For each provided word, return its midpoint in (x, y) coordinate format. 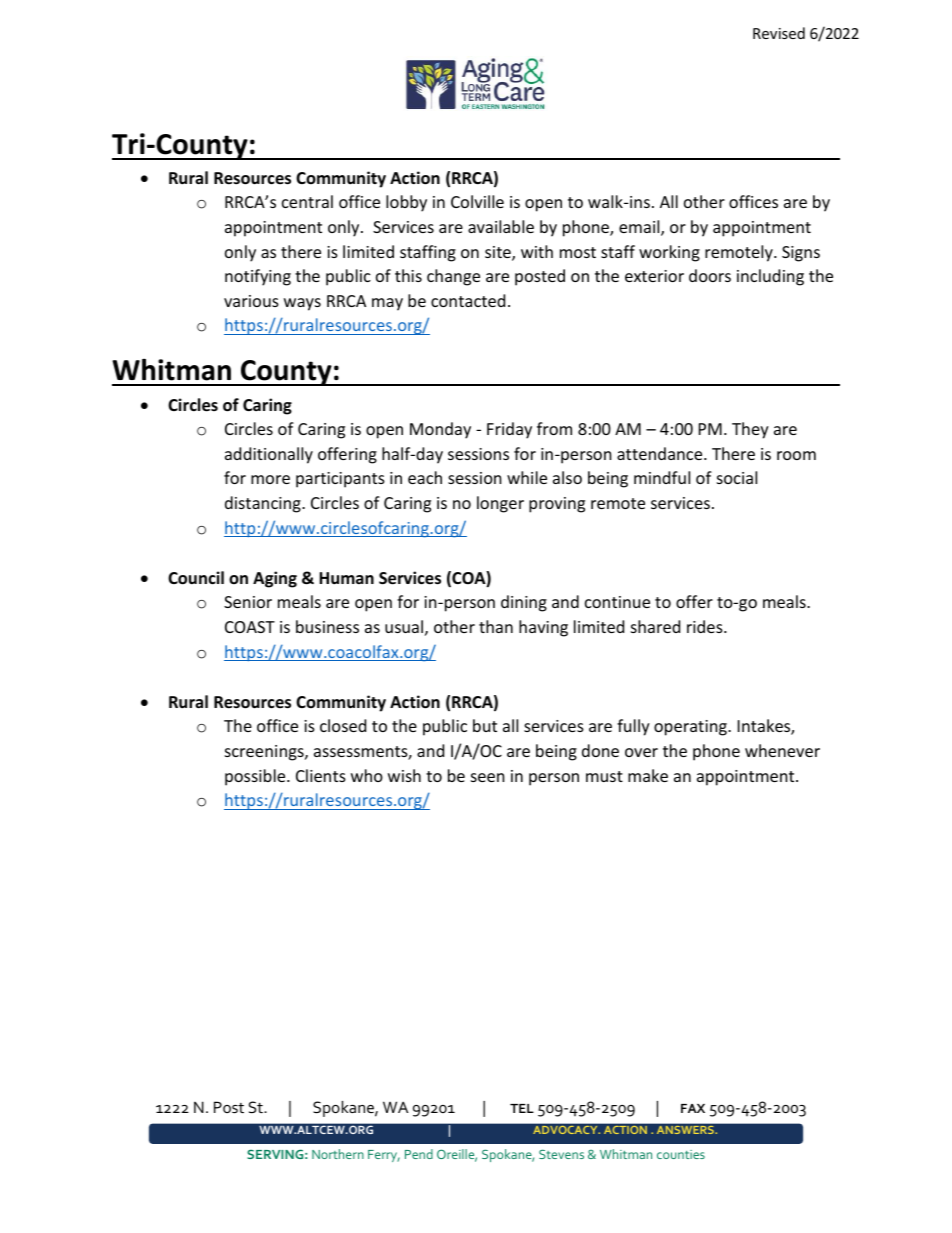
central (307, 201)
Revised (779, 33)
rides (706, 626)
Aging (275, 579)
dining (524, 603)
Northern (338, 1154)
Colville (477, 201)
